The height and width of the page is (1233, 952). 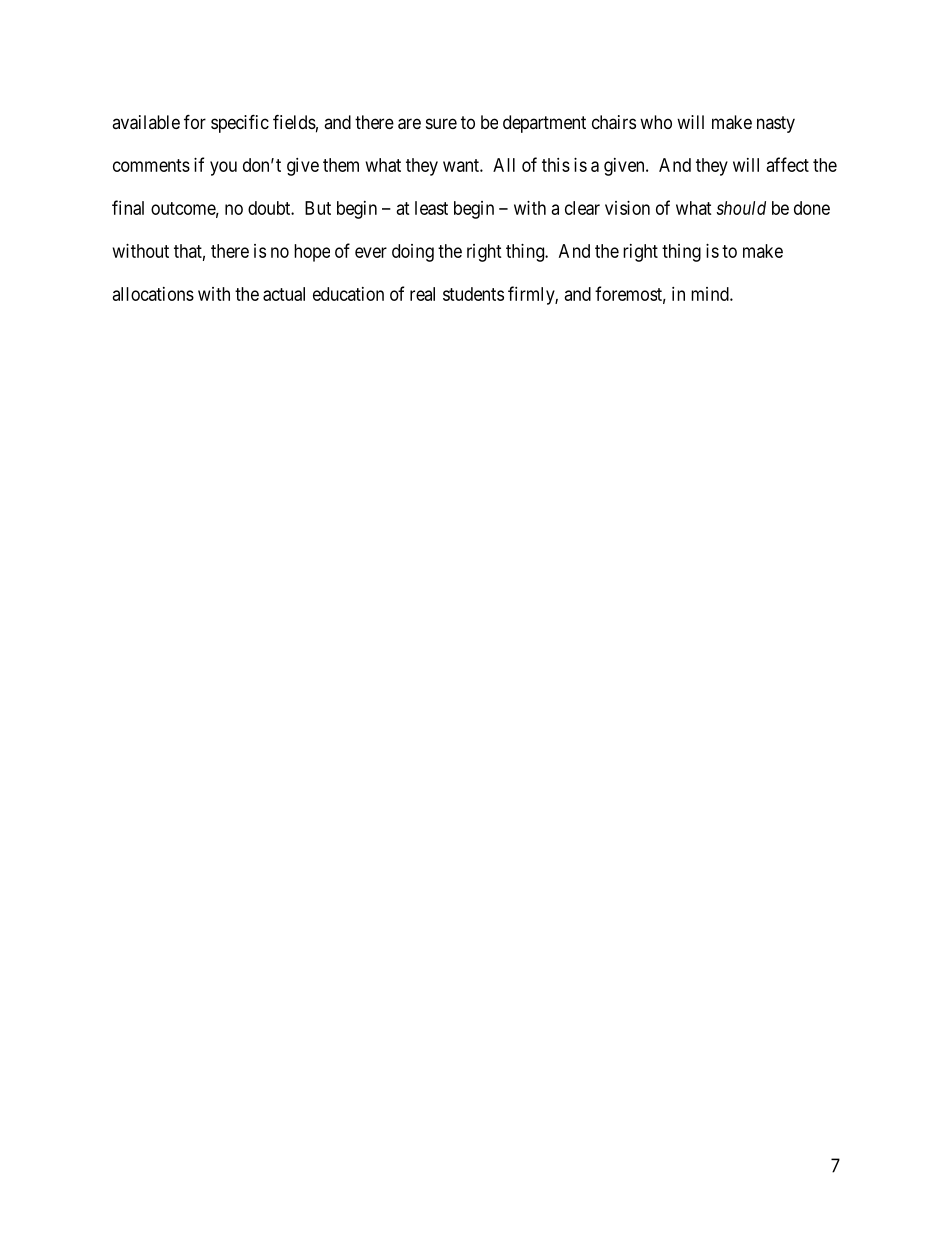 What do you see at coordinates (431, 208) in the page?
I see `least` at bounding box center [431, 208].
